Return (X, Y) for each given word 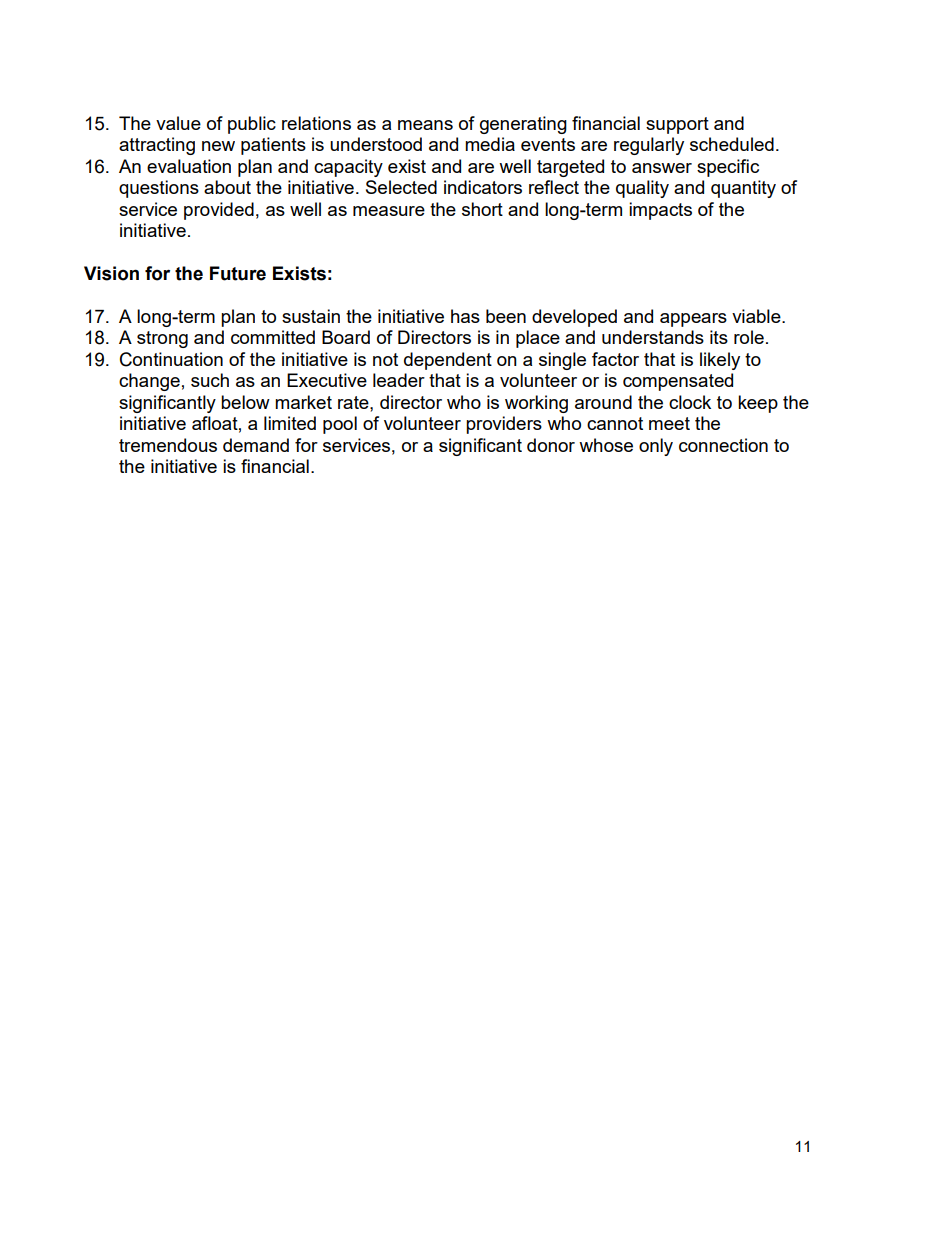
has (465, 316)
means (425, 125)
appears (693, 320)
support (677, 125)
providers (504, 425)
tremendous (168, 445)
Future (238, 273)
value (178, 123)
